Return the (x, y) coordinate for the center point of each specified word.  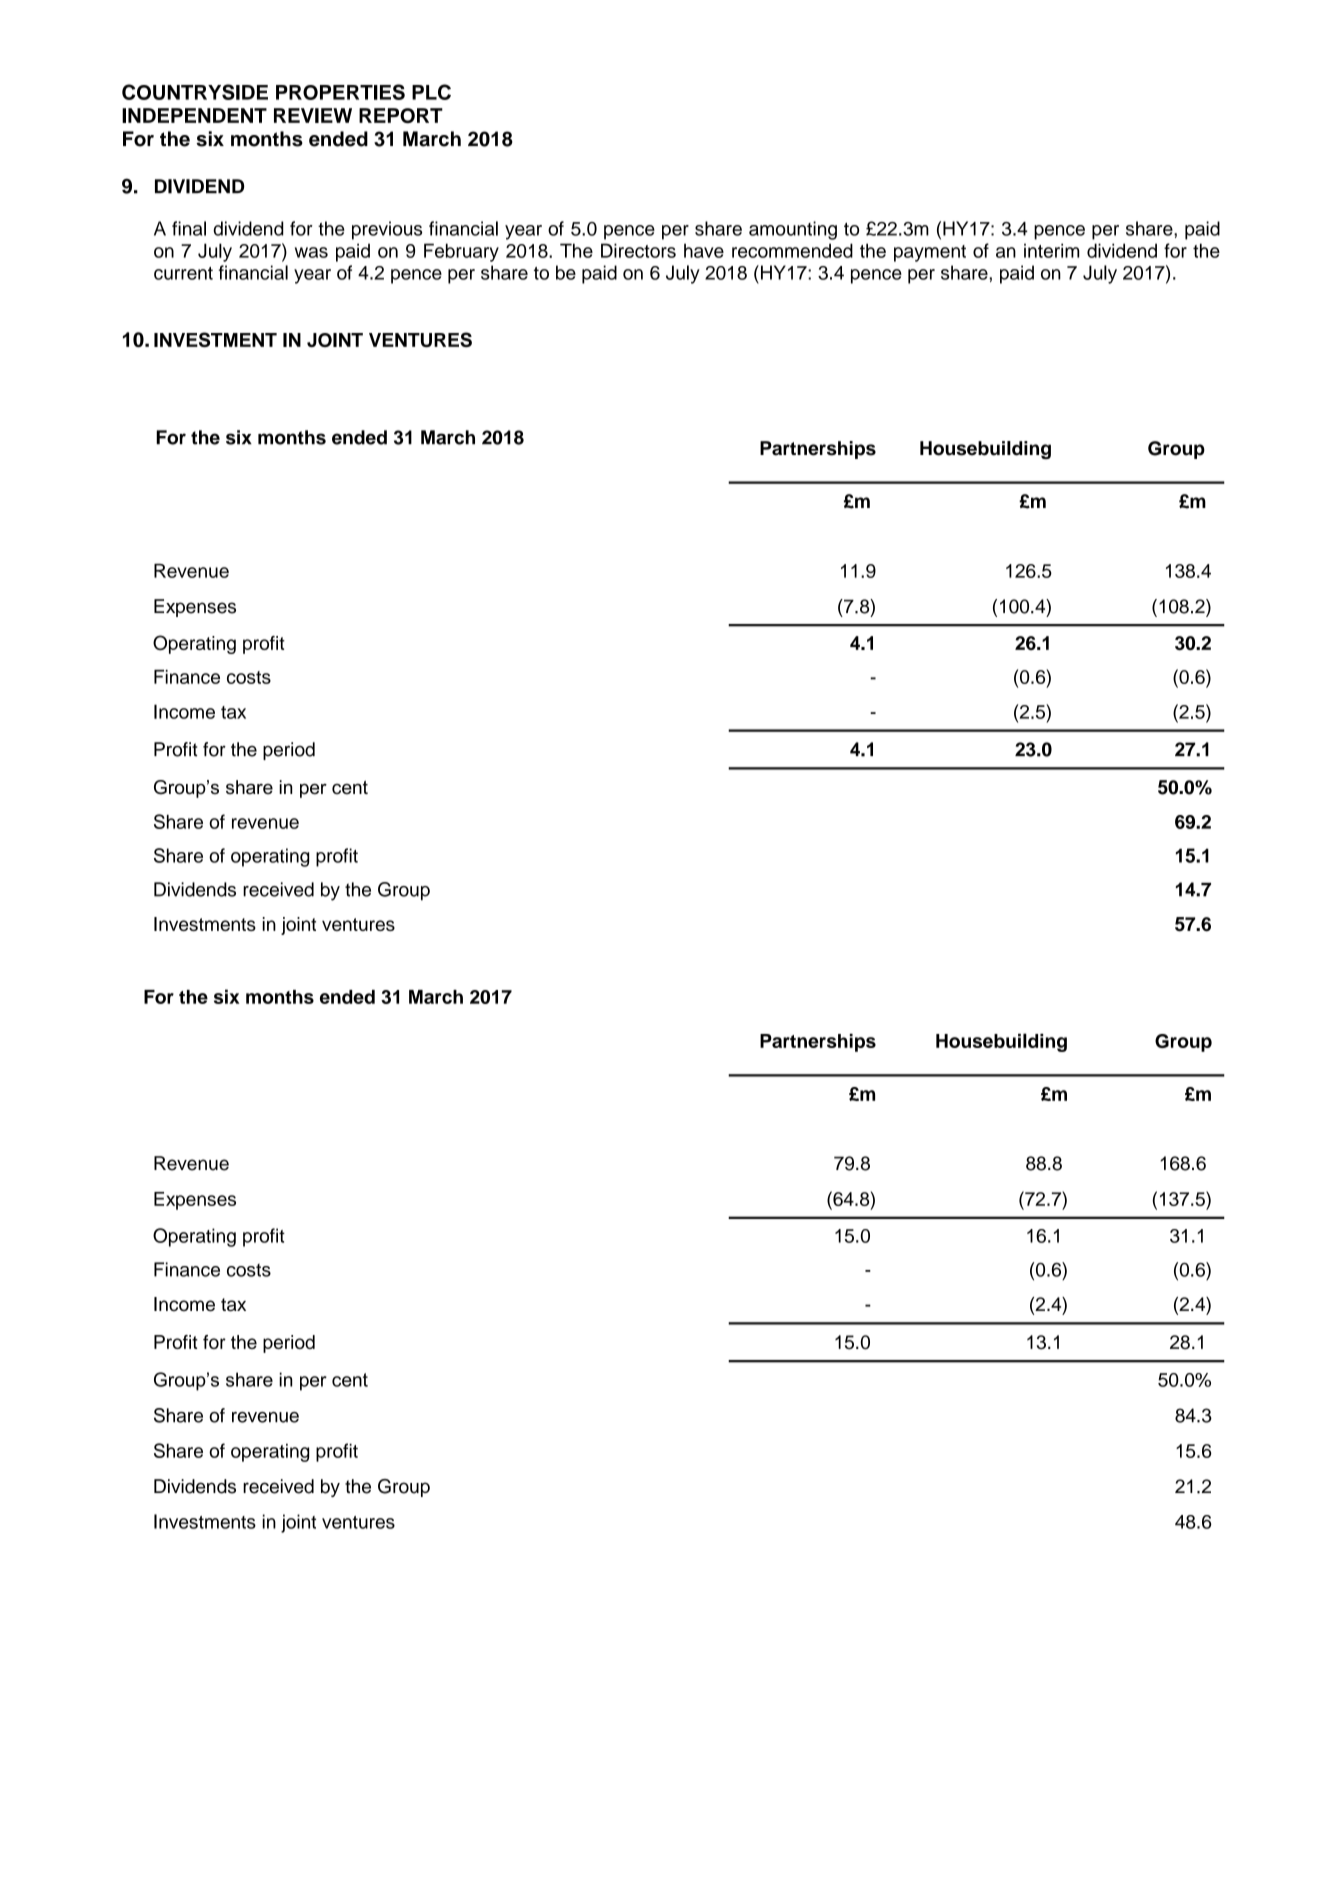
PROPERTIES (340, 92)
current (183, 273)
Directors (638, 250)
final (189, 228)
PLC (431, 92)
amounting (793, 230)
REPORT (401, 115)
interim (1051, 250)
